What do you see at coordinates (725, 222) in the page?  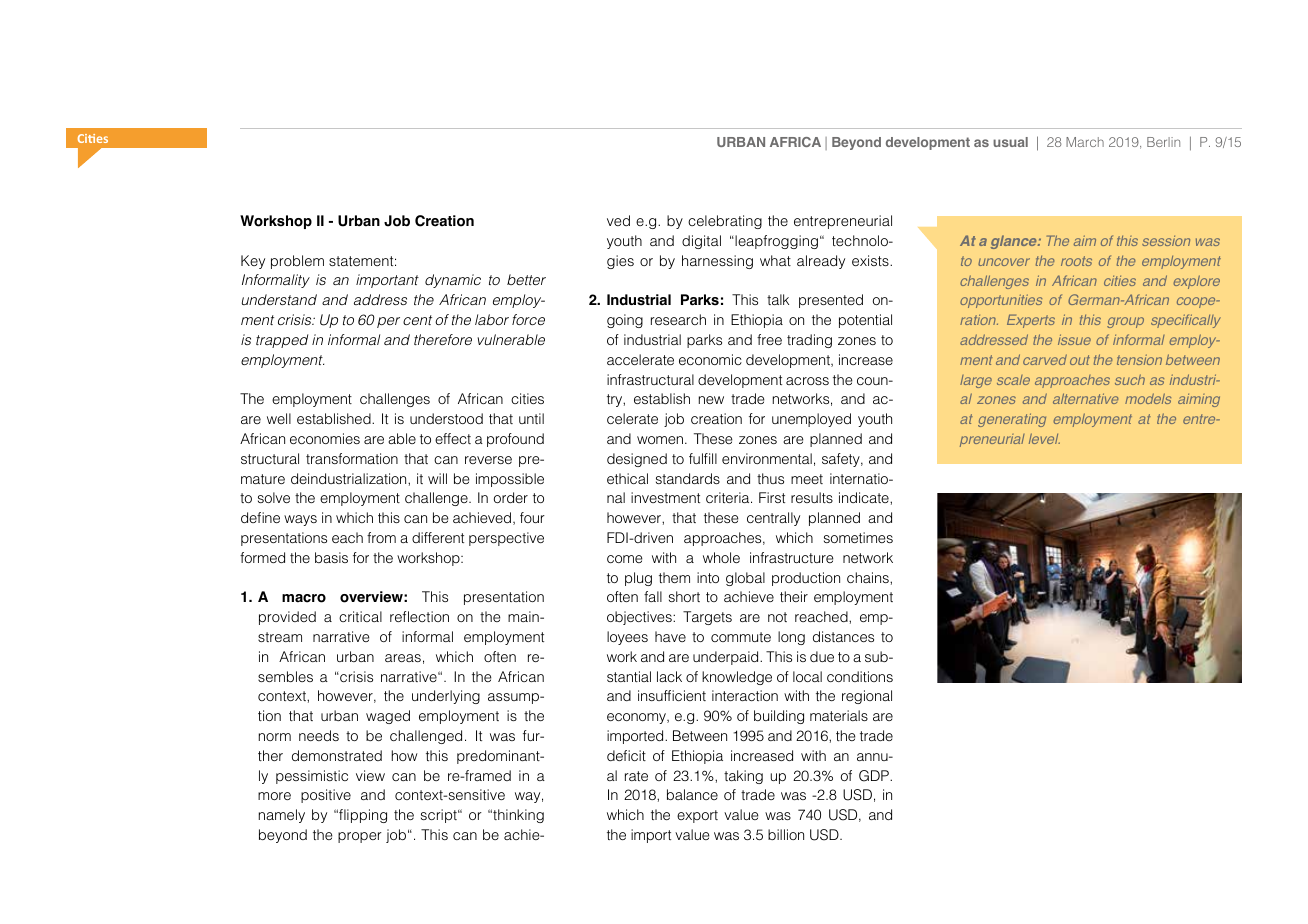 I see `celebrating` at bounding box center [725, 222].
